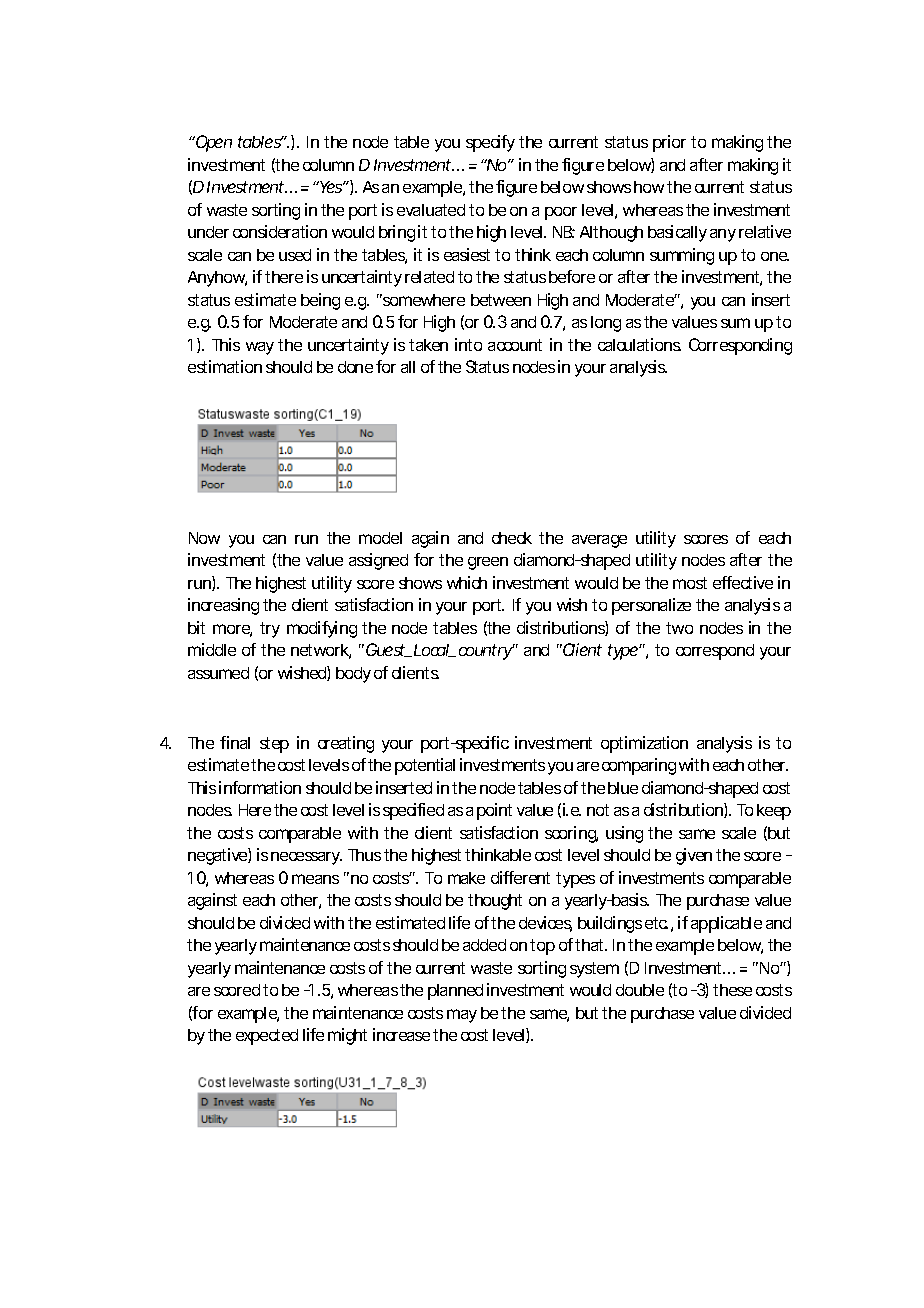 Image resolution: width=924 pixels, height=1308 pixels. What do you see at coordinates (490, 143) in the screenshot?
I see `specify` at bounding box center [490, 143].
